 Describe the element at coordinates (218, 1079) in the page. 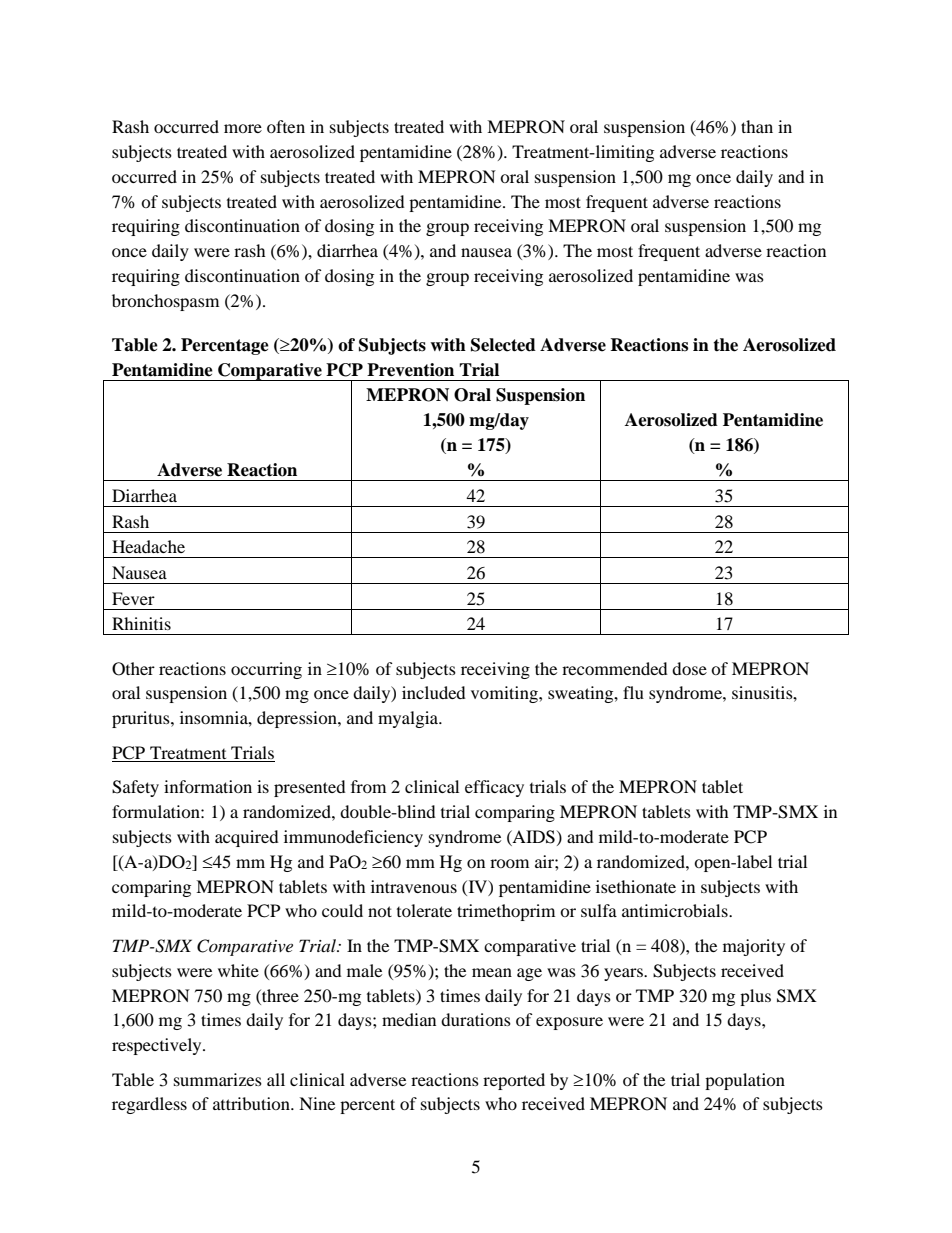

I see `summarizes` at that location.
